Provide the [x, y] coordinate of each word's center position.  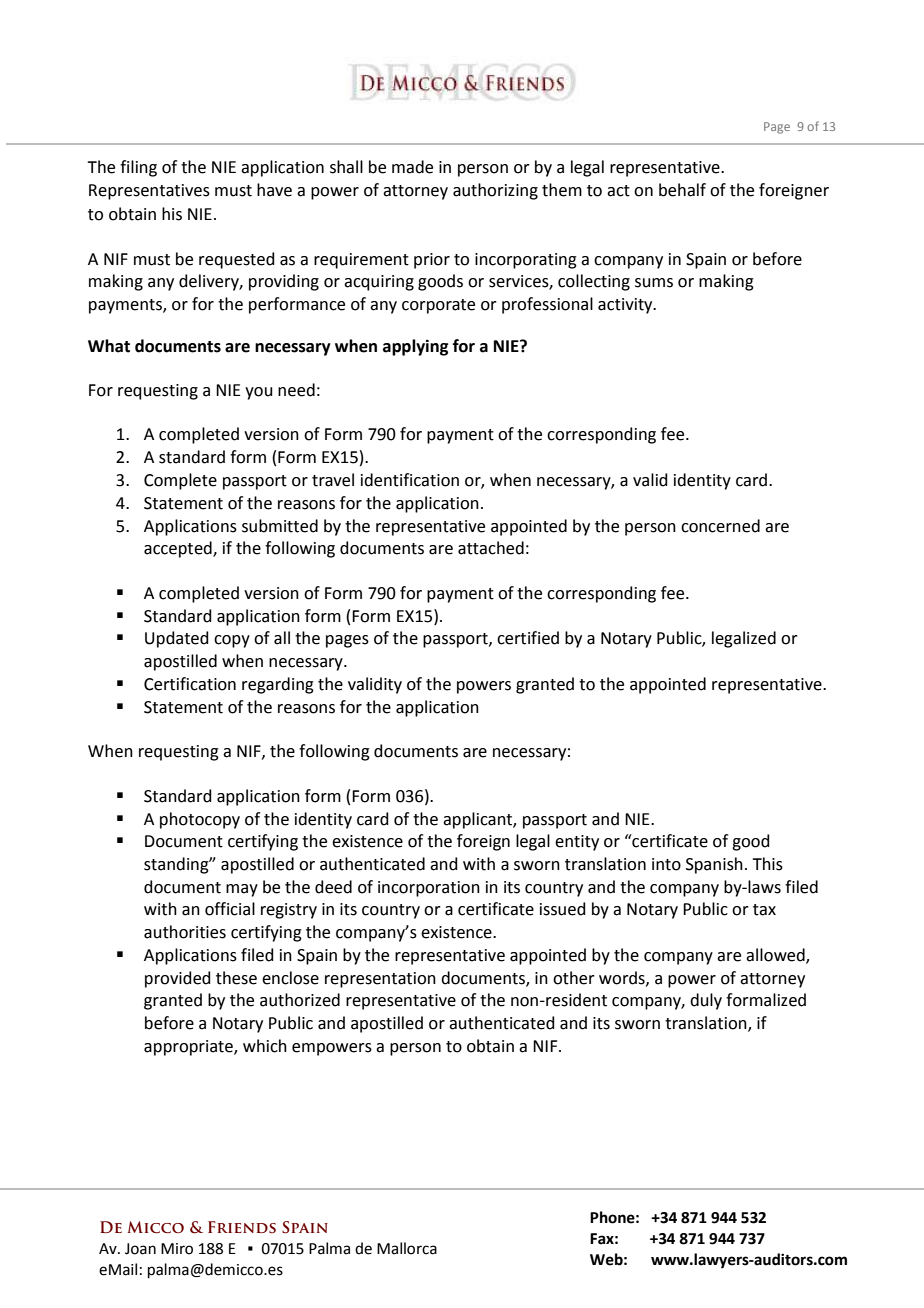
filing [138, 168]
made [412, 167]
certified [528, 638]
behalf [682, 190]
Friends [242, 1227]
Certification [190, 684]
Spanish [714, 865]
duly [706, 1001]
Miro [177, 1249]
